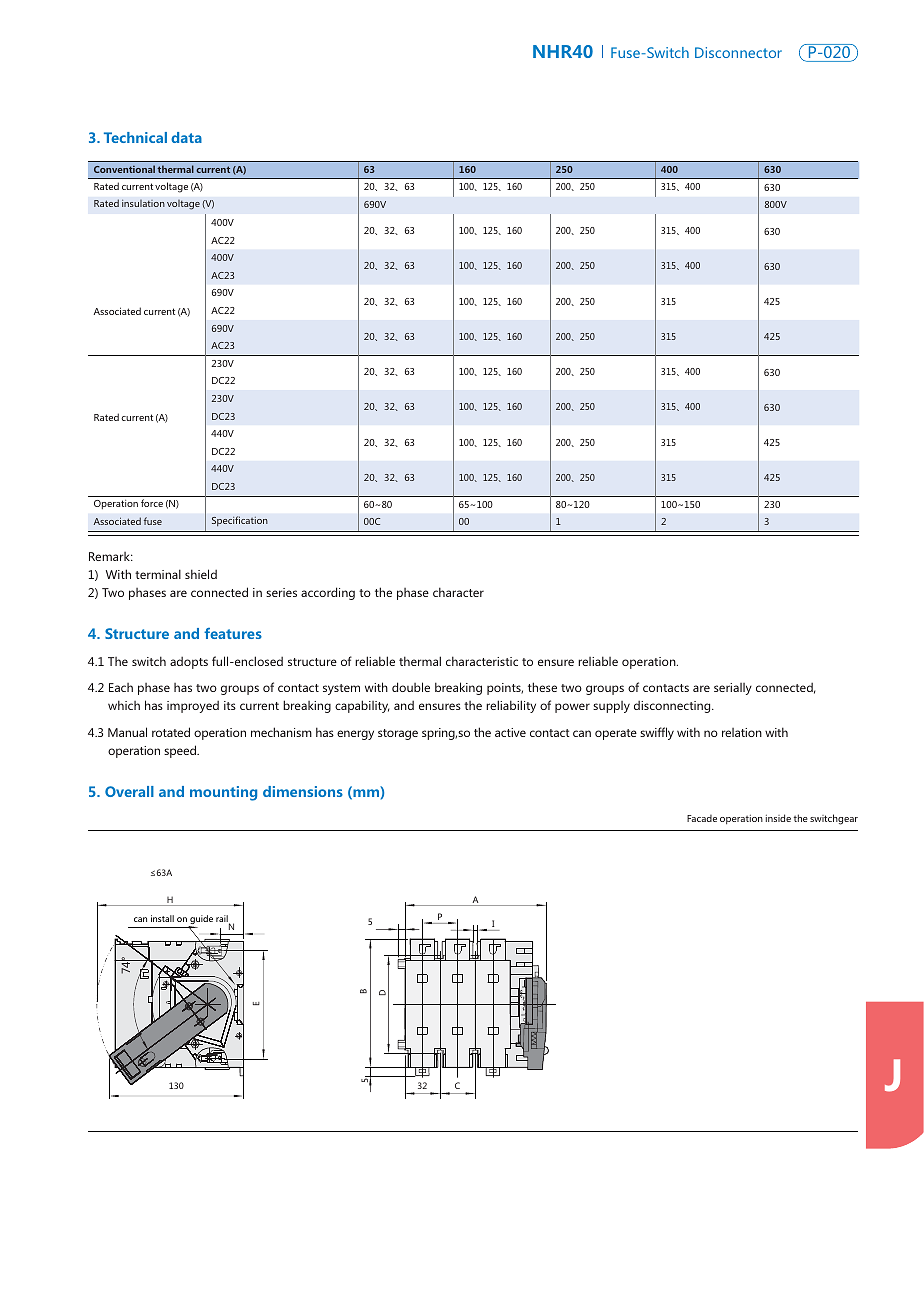 This image has height=1308, width=924. What do you see at coordinates (135, 137) in the image?
I see `Technical` at bounding box center [135, 137].
